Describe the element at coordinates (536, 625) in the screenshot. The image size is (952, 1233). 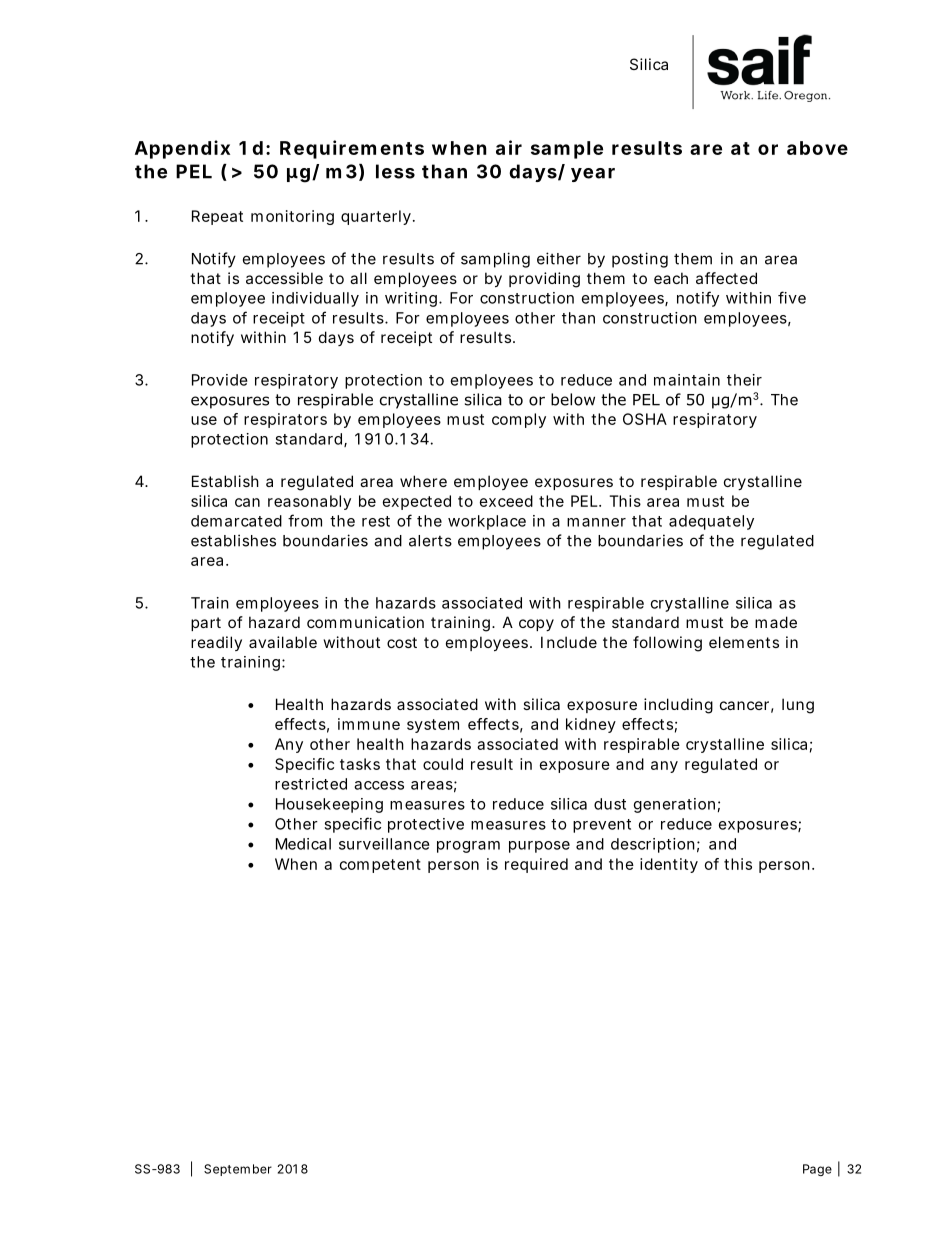
I see `copy` at that location.
